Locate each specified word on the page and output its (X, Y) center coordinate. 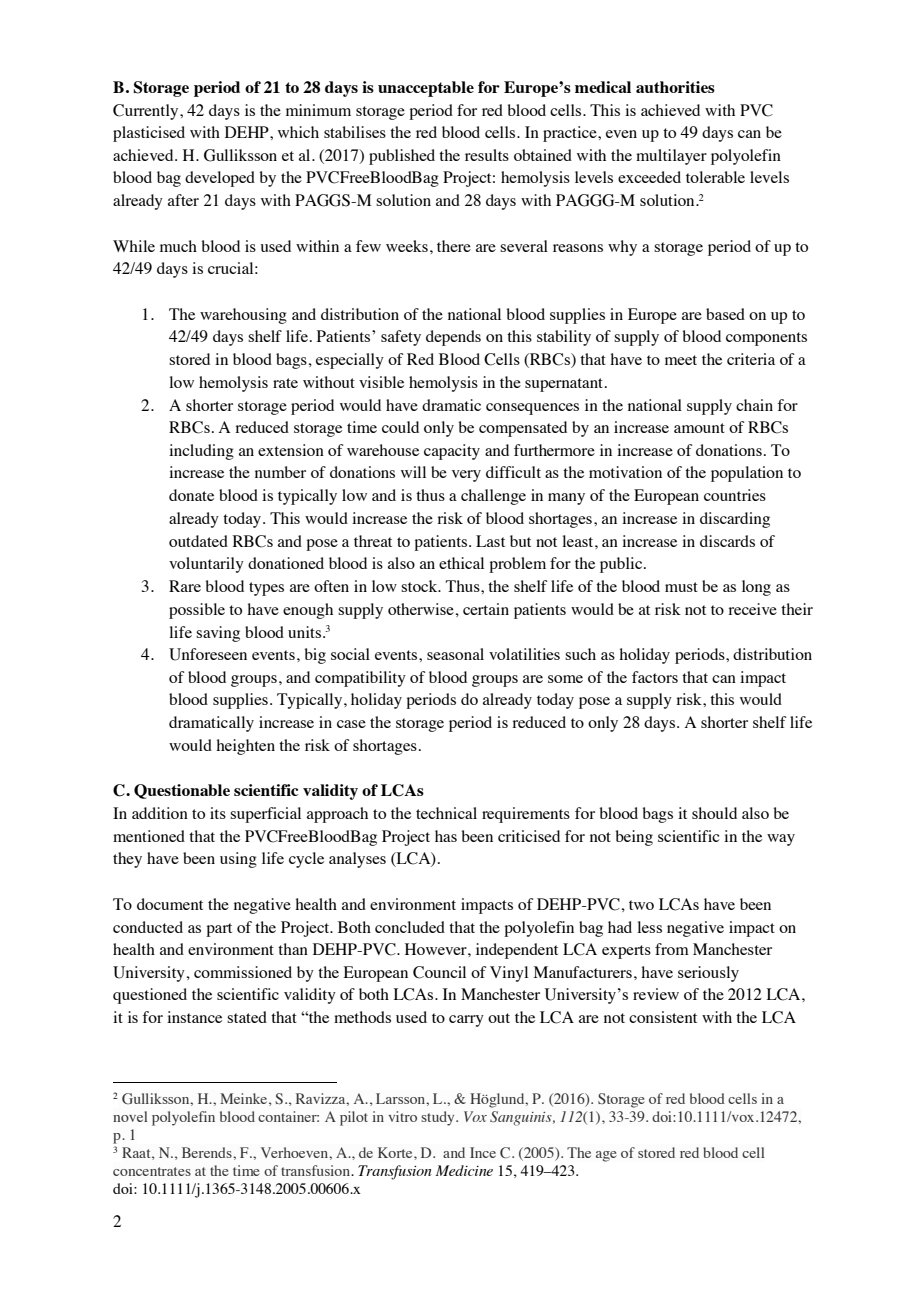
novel (130, 1116)
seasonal (455, 654)
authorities (675, 87)
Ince (483, 1152)
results (487, 155)
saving (218, 634)
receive (752, 609)
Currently (147, 112)
